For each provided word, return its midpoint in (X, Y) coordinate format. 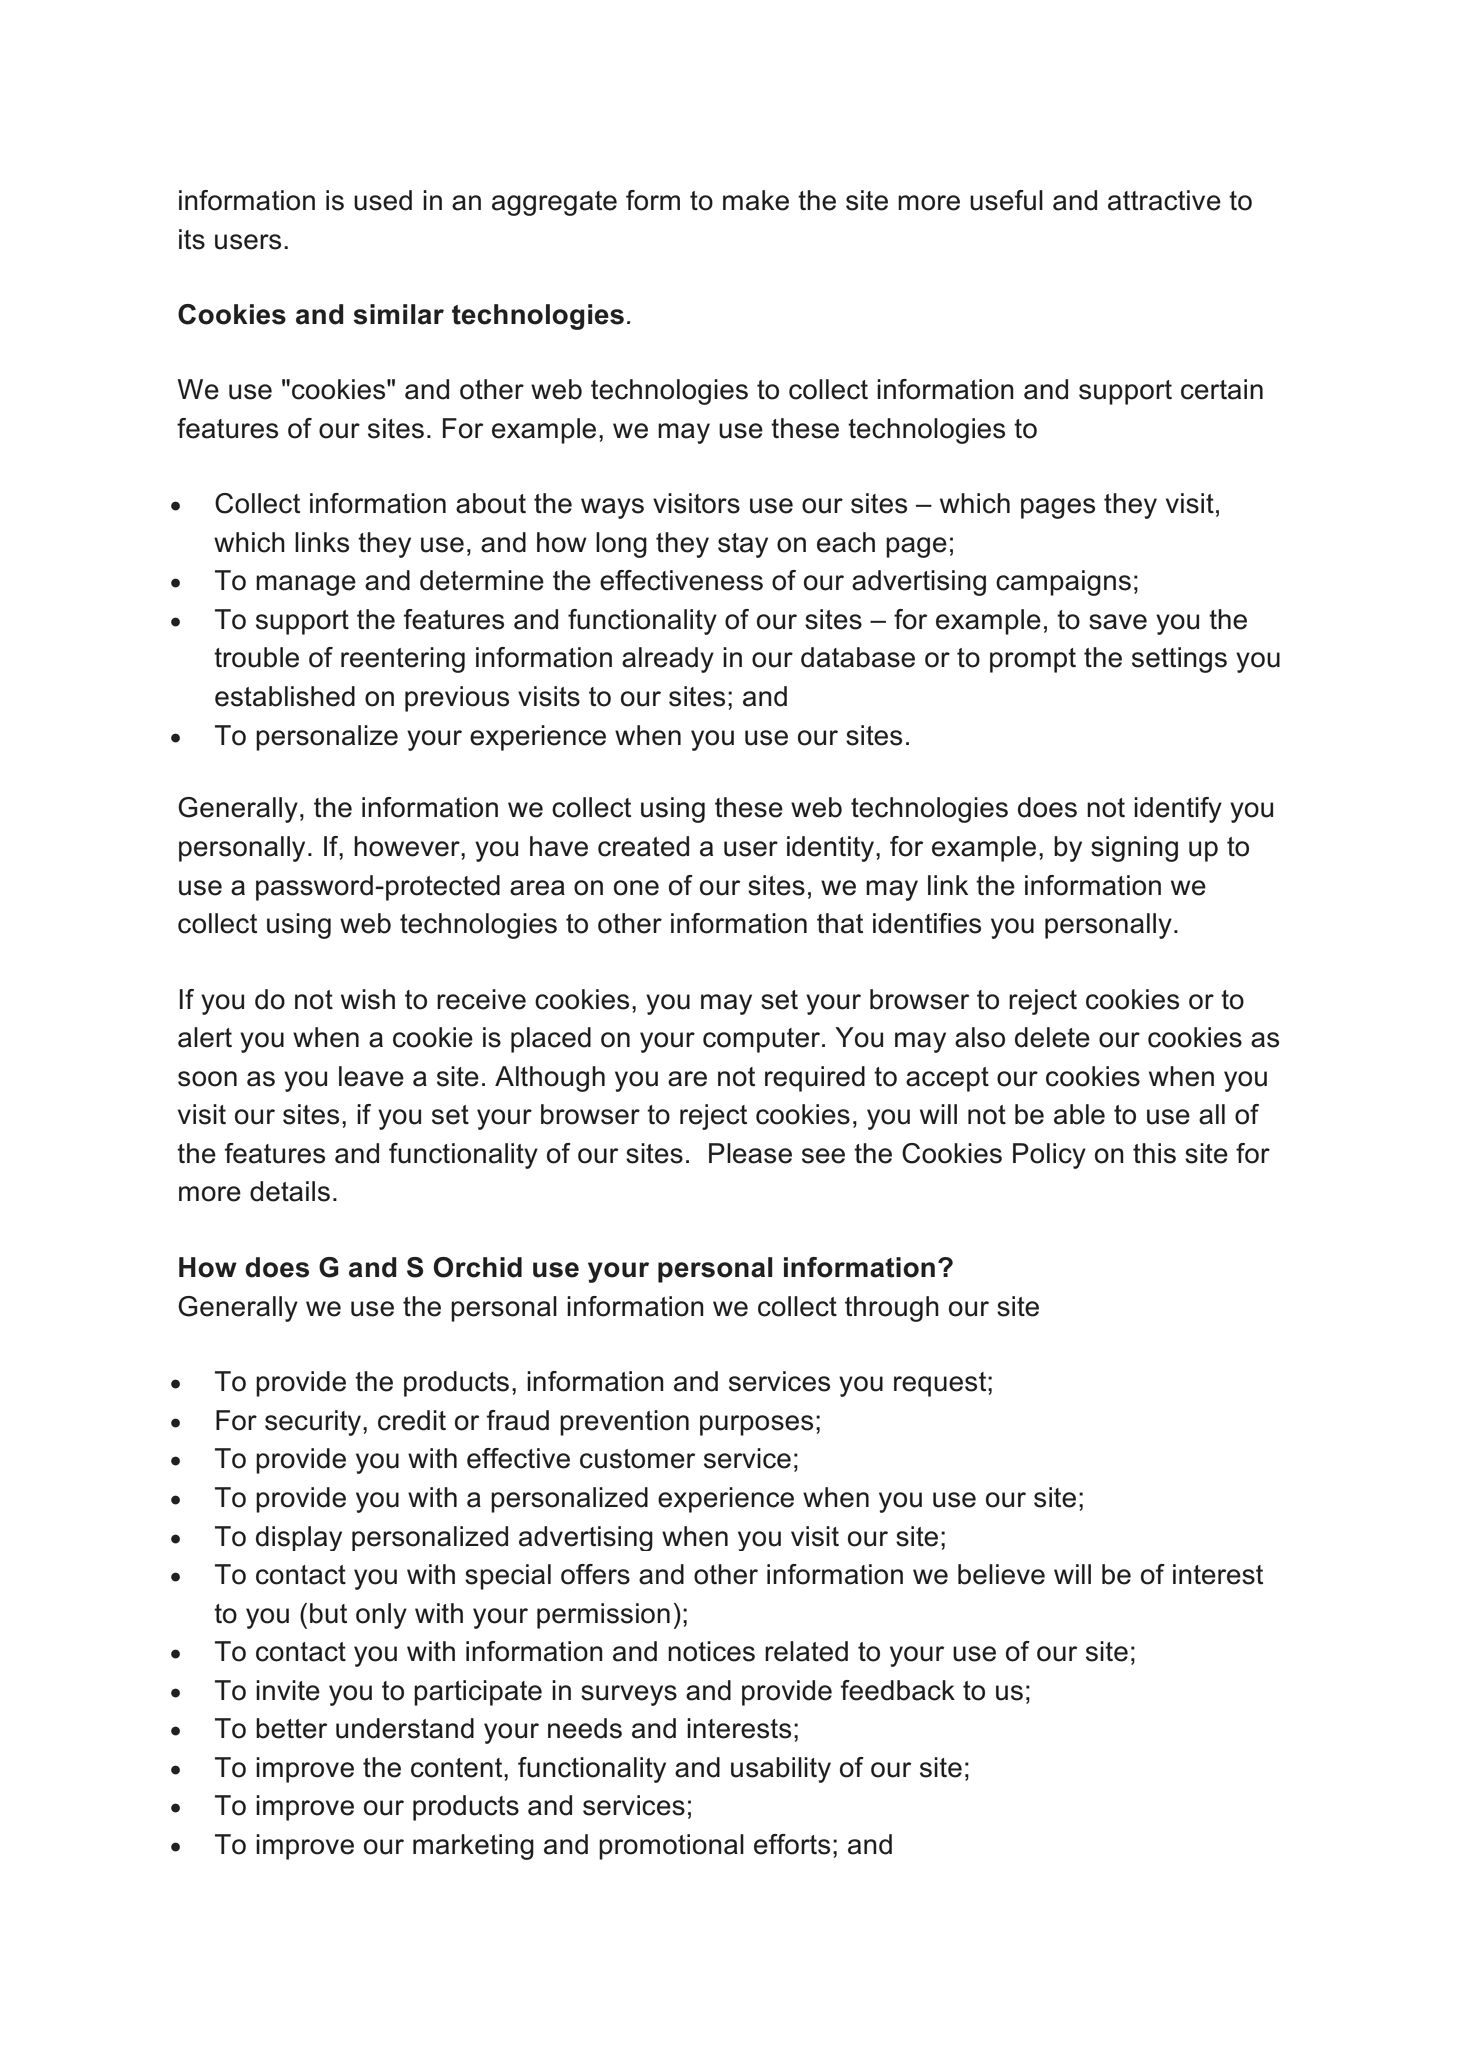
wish (368, 999)
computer (763, 1040)
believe (1001, 1574)
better (291, 1728)
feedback (898, 1690)
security (314, 1423)
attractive (1164, 200)
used (383, 200)
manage (306, 585)
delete (1052, 1037)
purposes (756, 1425)
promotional (671, 1847)
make (756, 200)
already (668, 660)
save (1118, 622)
